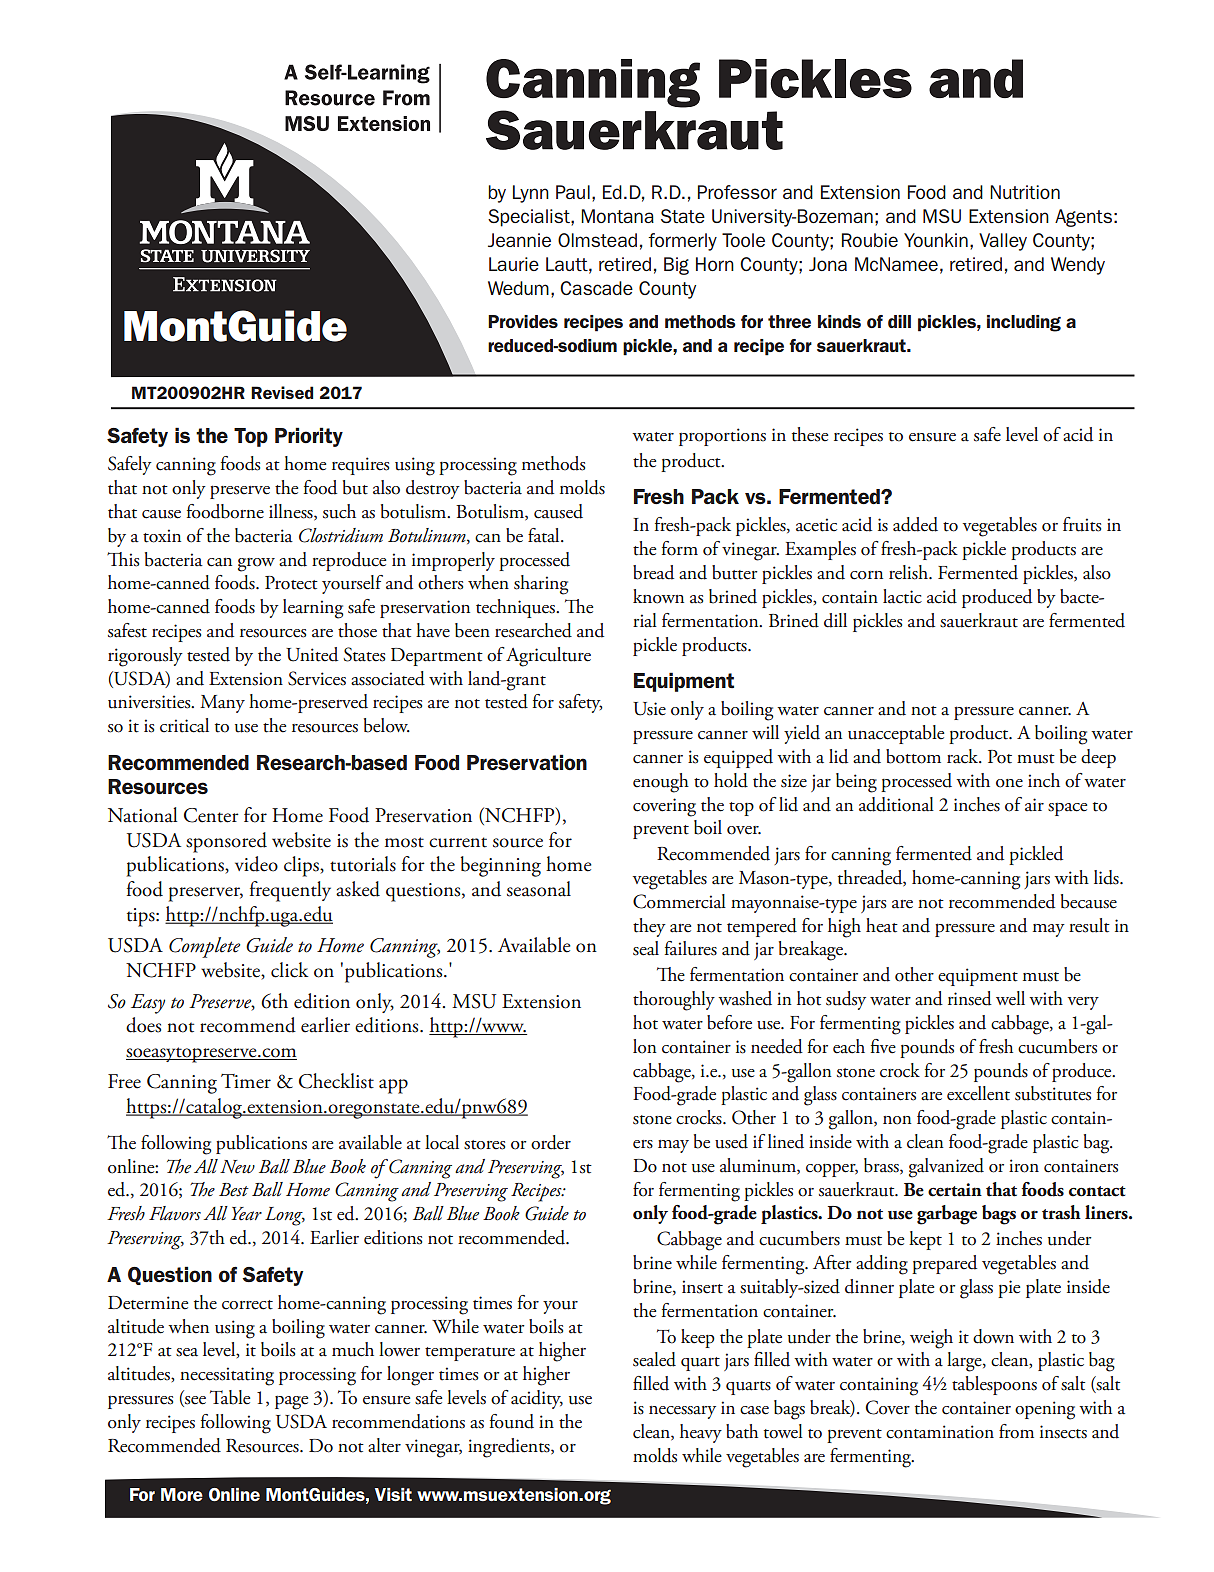 Image resolution: width=1214 pixels, height=1572 pixels. I want to click on air, so click(1034, 804).
